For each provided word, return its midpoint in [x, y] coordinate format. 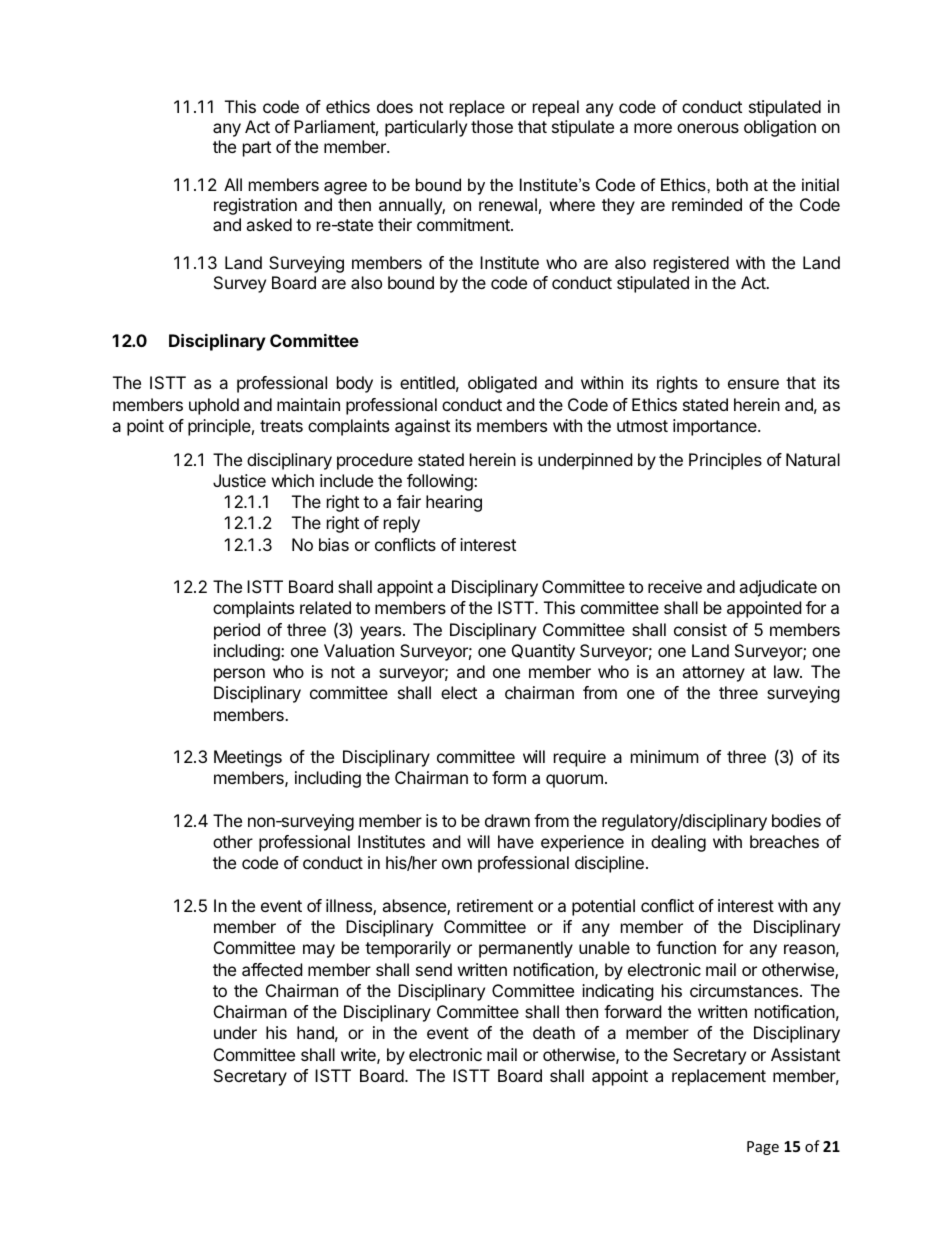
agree [345, 188]
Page [763, 1148]
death [554, 1032]
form [509, 777]
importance [716, 427]
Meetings [248, 758]
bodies [796, 820]
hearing [454, 503]
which [293, 480]
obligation [780, 128]
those [492, 126]
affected [272, 969]
